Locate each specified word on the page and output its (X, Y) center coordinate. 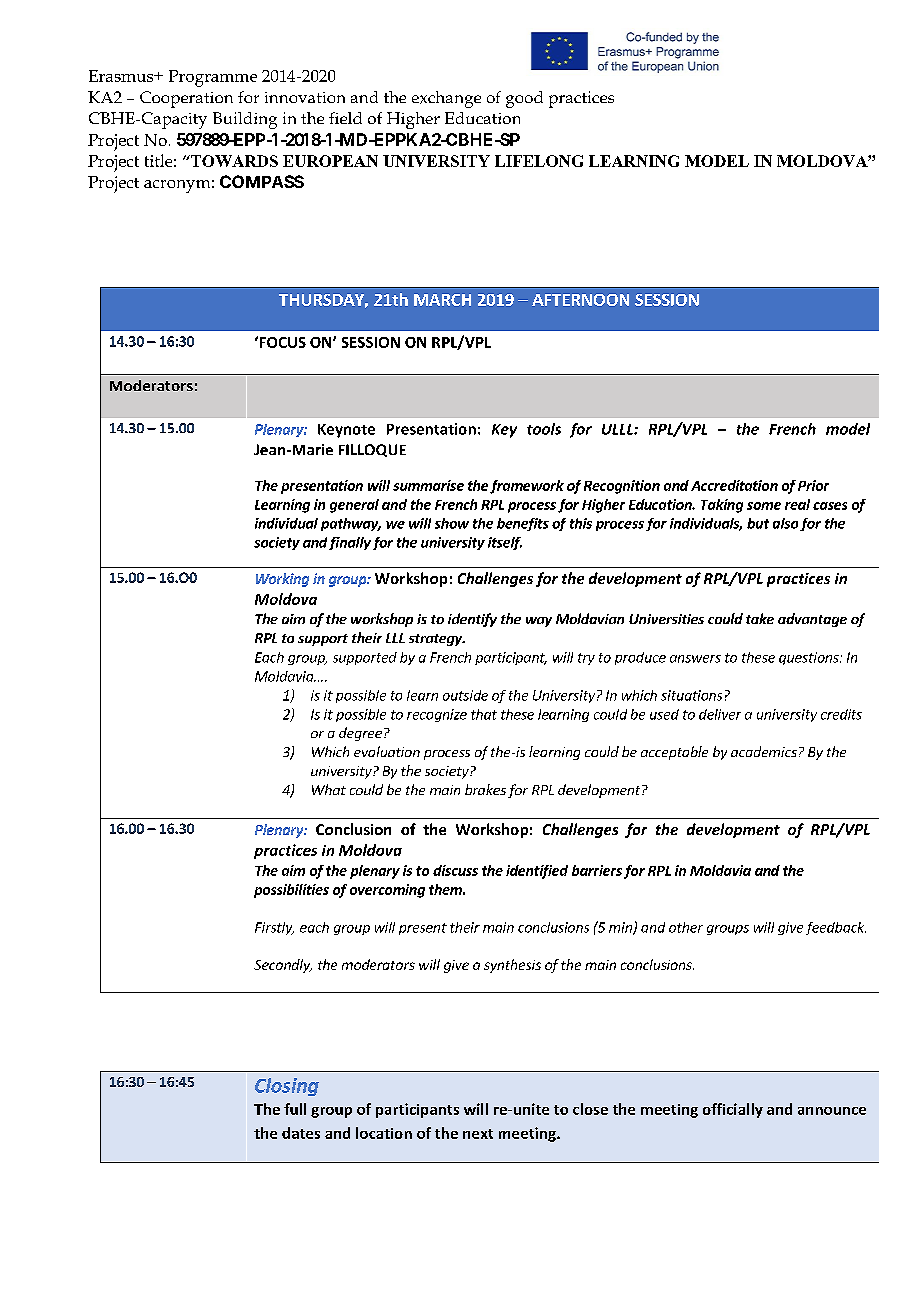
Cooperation (186, 99)
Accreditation (734, 485)
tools (544, 429)
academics (764, 751)
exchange (446, 99)
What (329, 789)
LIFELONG (539, 161)
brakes (485, 789)
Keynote (346, 431)
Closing (287, 1087)
